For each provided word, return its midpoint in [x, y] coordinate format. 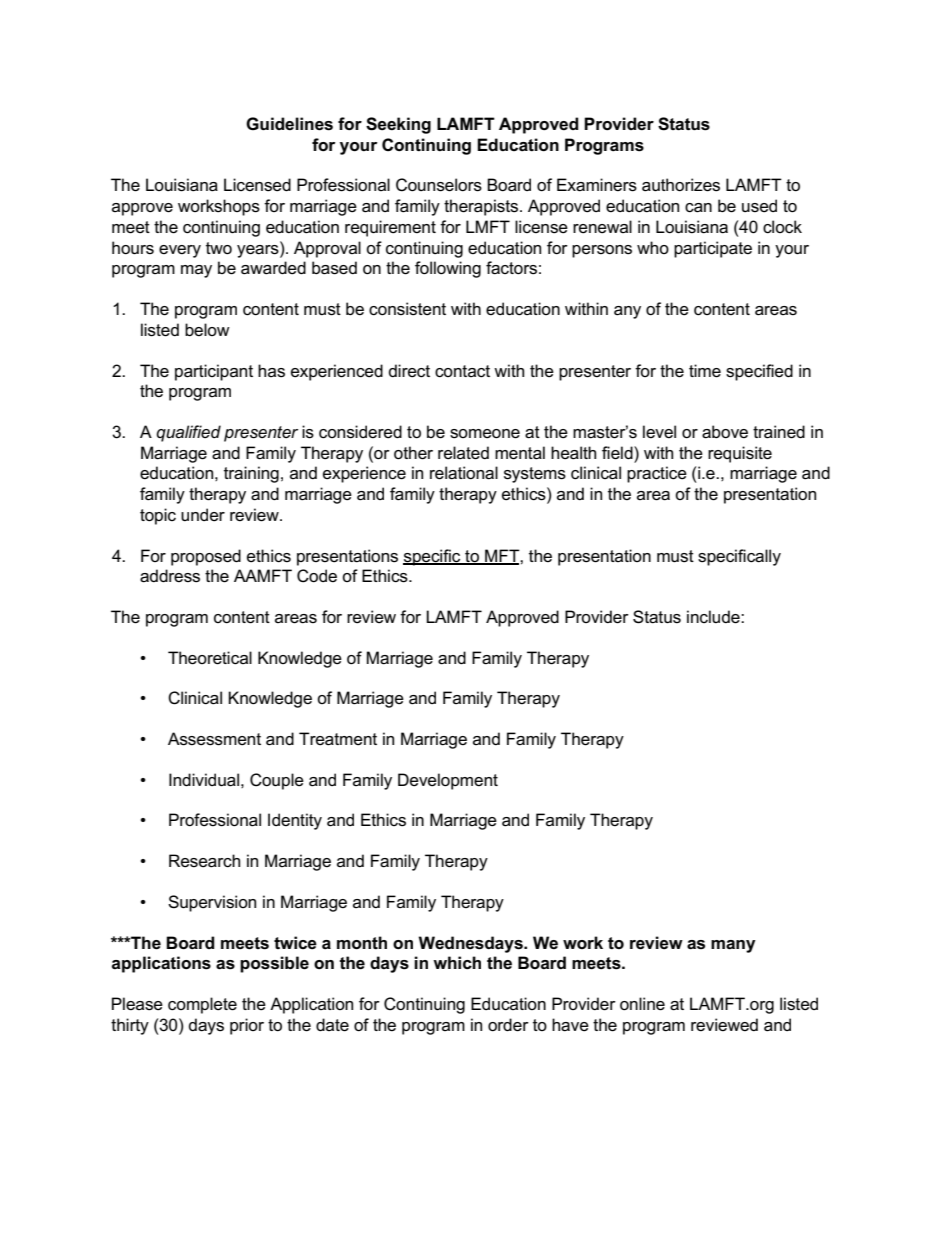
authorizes [681, 185]
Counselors [439, 185]
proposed [206, 557]
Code [317, 576]
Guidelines [289, 124]
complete [202, 1005]
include [714, 617]
